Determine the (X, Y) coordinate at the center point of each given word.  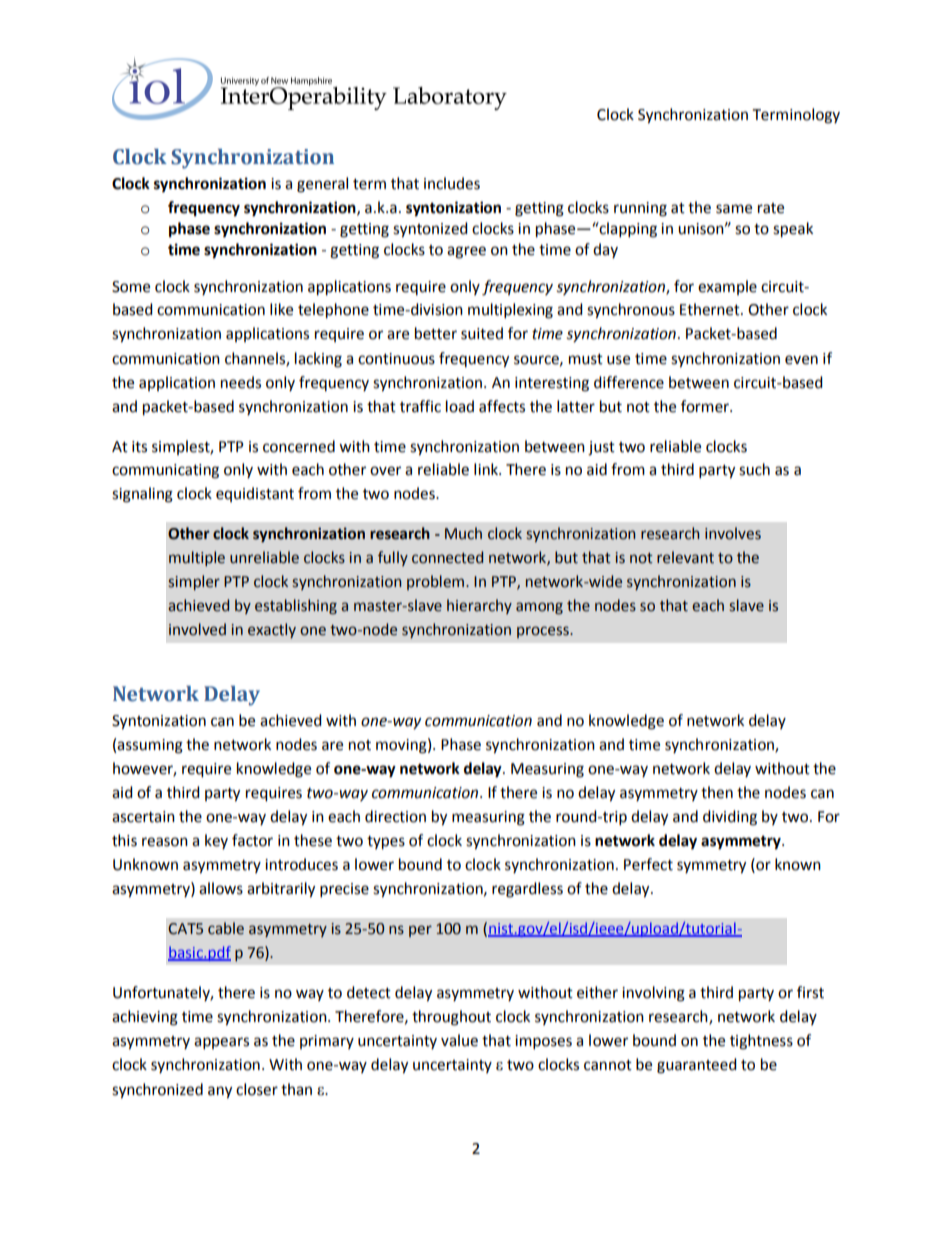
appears (221, 1043)
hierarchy (479, 606)
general (322, 185)
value (459, 1040)
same (734, 209)
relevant (685, 557)
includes (452, 183)
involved (197, 629)
